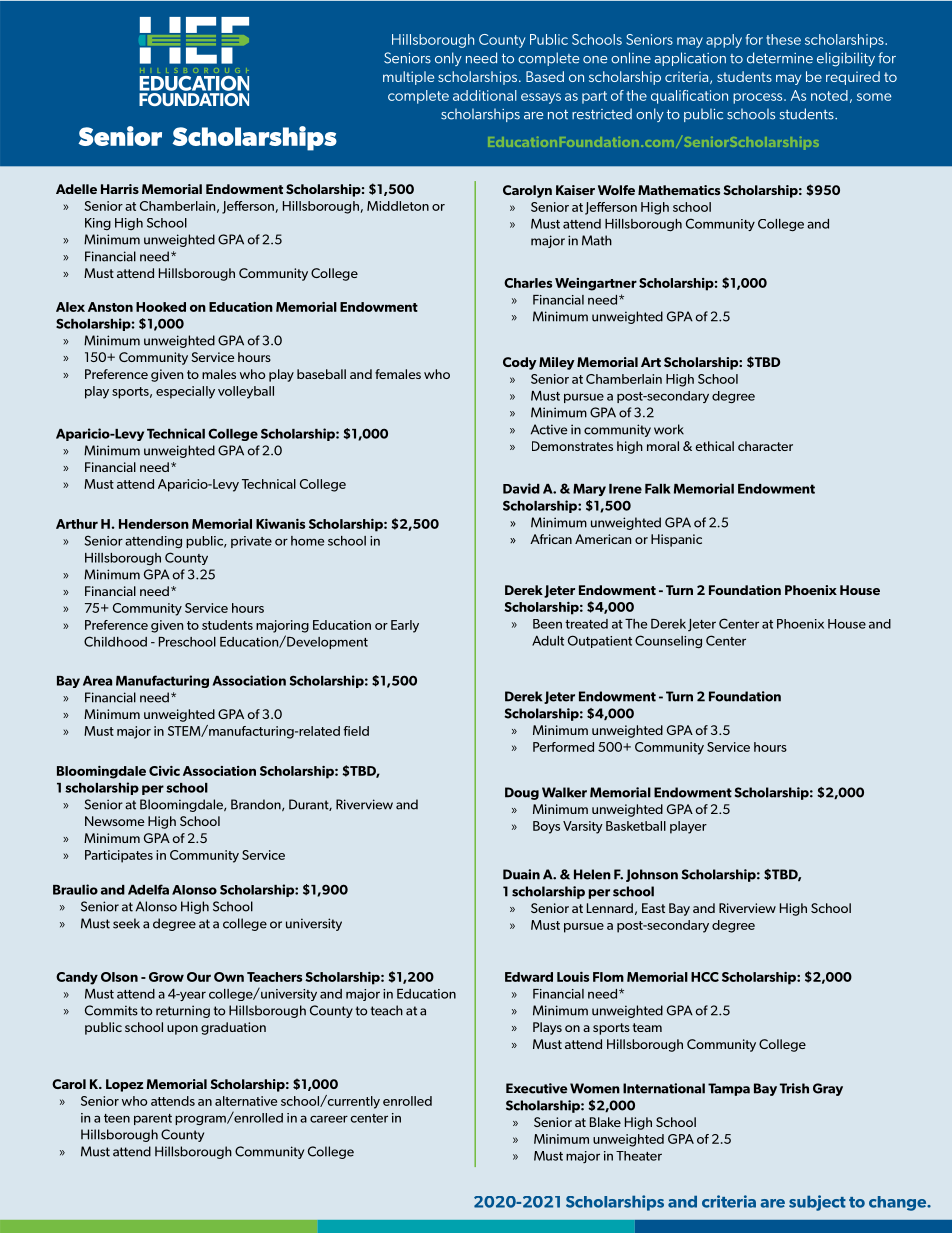 This page has width=952, height=1233. What do you see at coordinates (161, 307) in the page?
I see `Hooked` at bounding box center [161, 307].
